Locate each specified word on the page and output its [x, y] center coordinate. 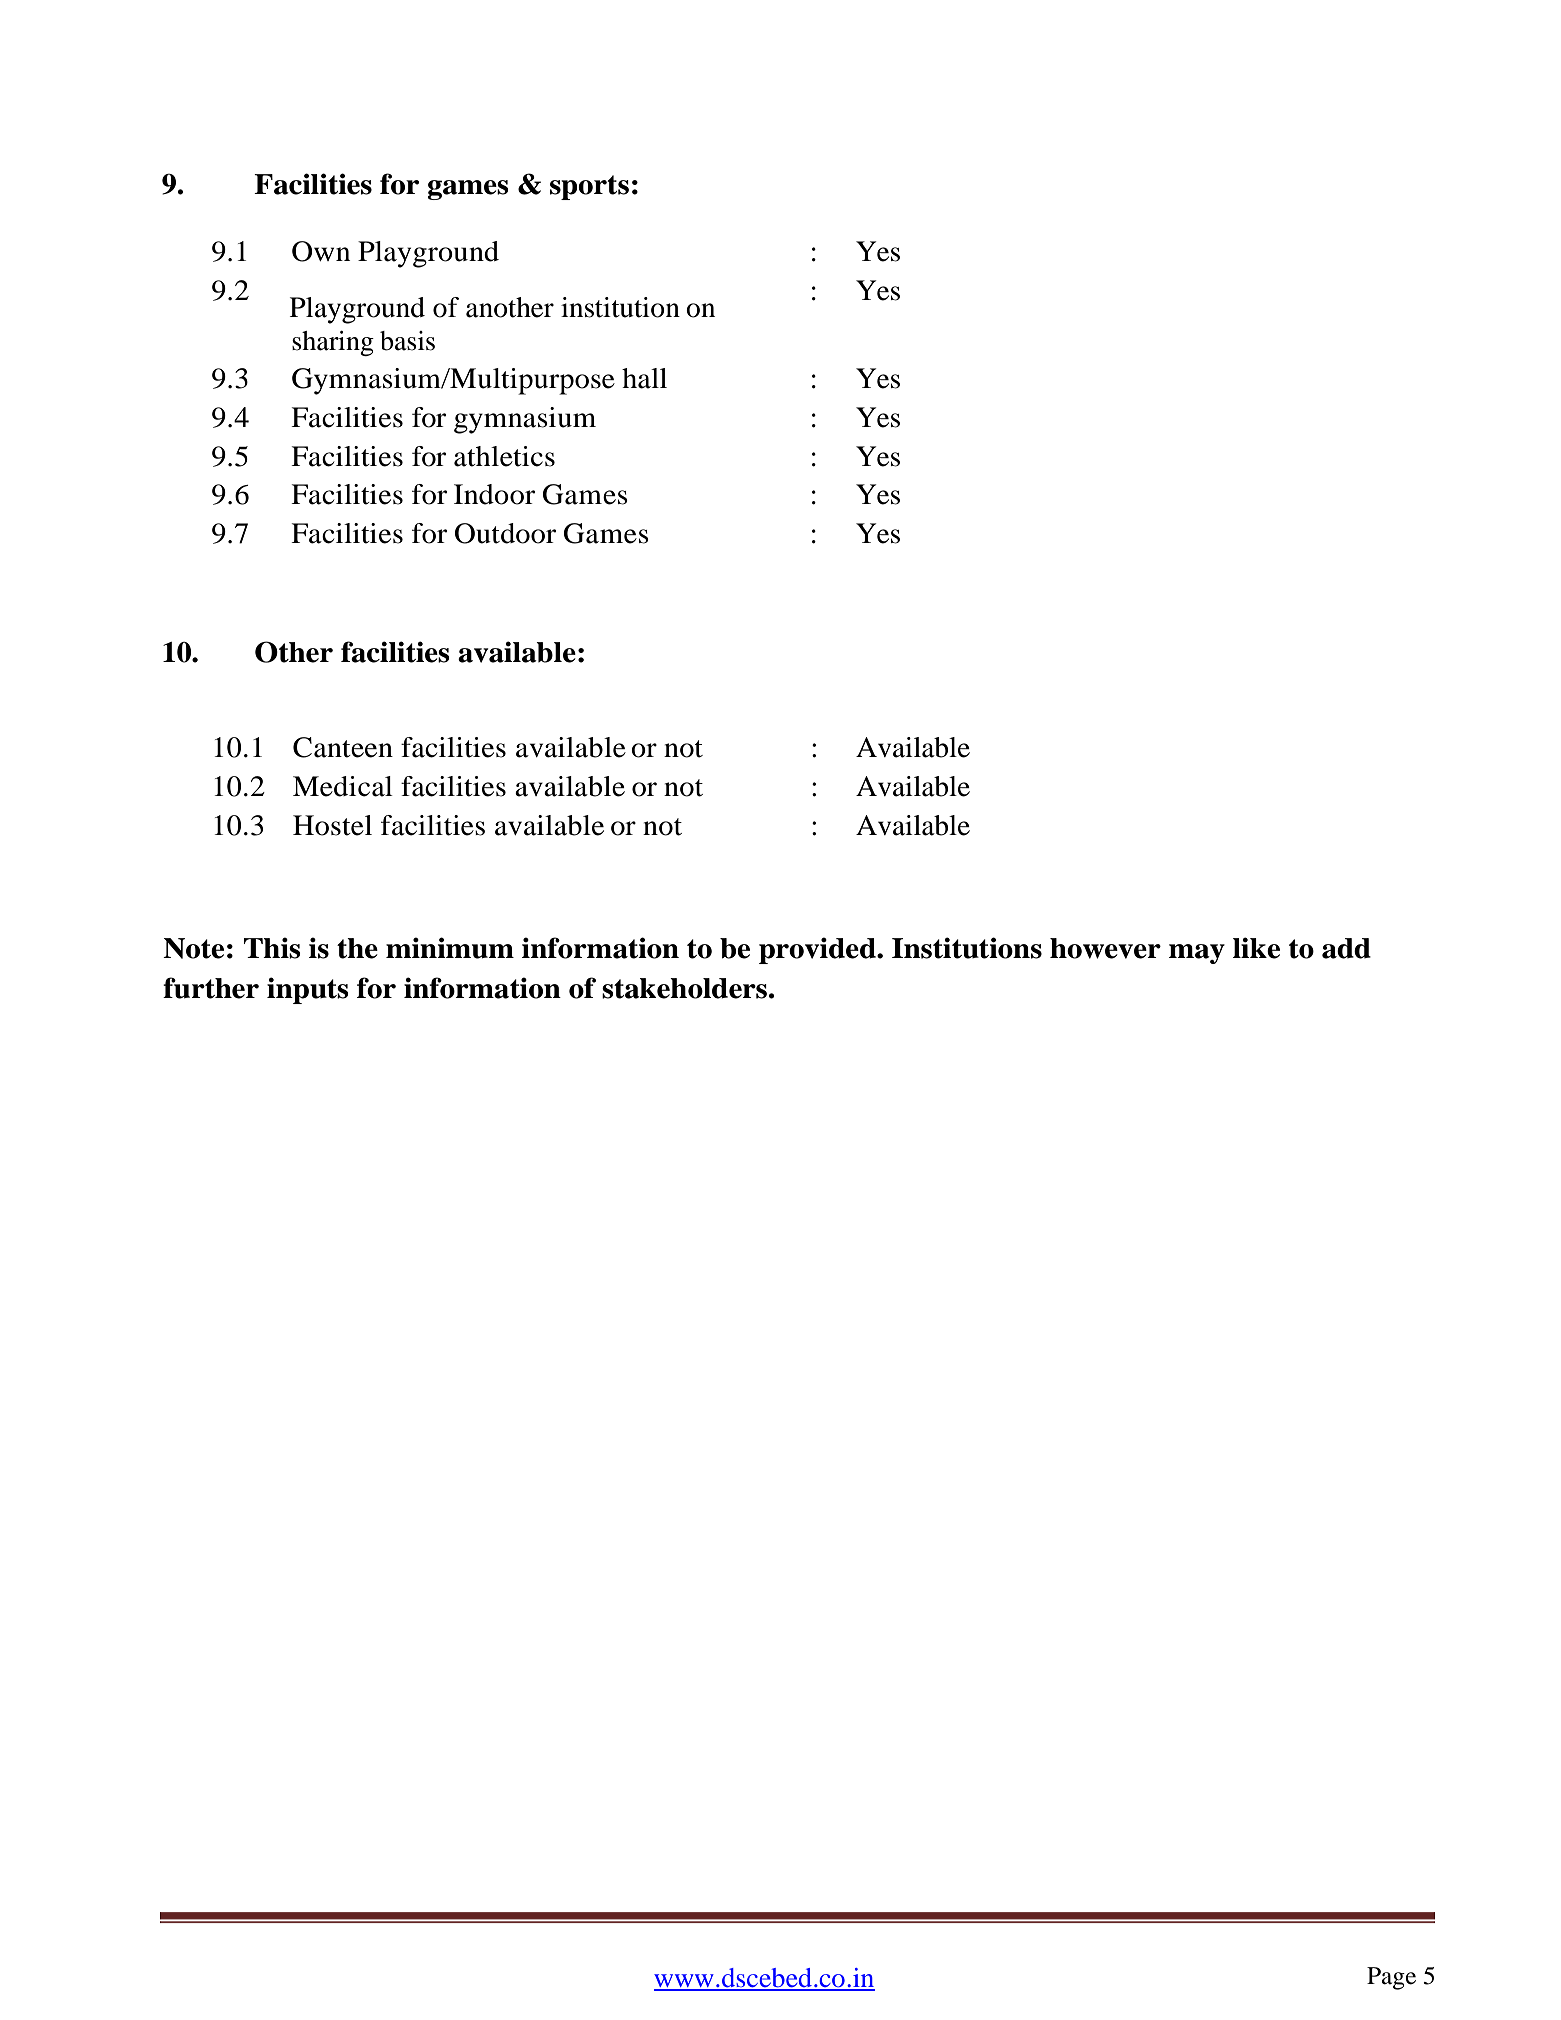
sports [589, 187]
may [1197, 954]
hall [644, 378]
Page [1391, 1978]
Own [321, 251]
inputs [308, 990]
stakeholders [684, 988]
